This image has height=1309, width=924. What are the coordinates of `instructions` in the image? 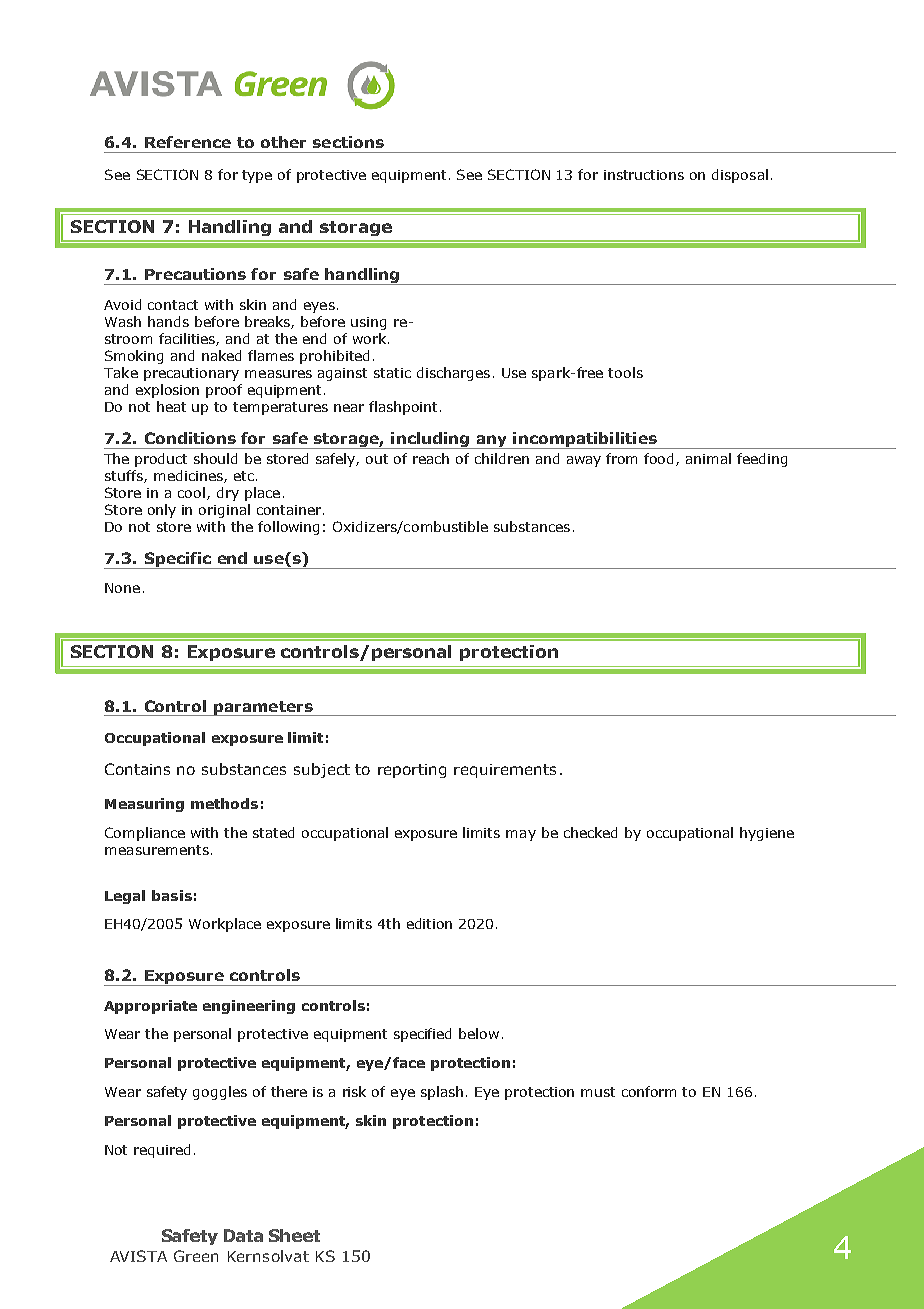 It's located at (644, 175).
